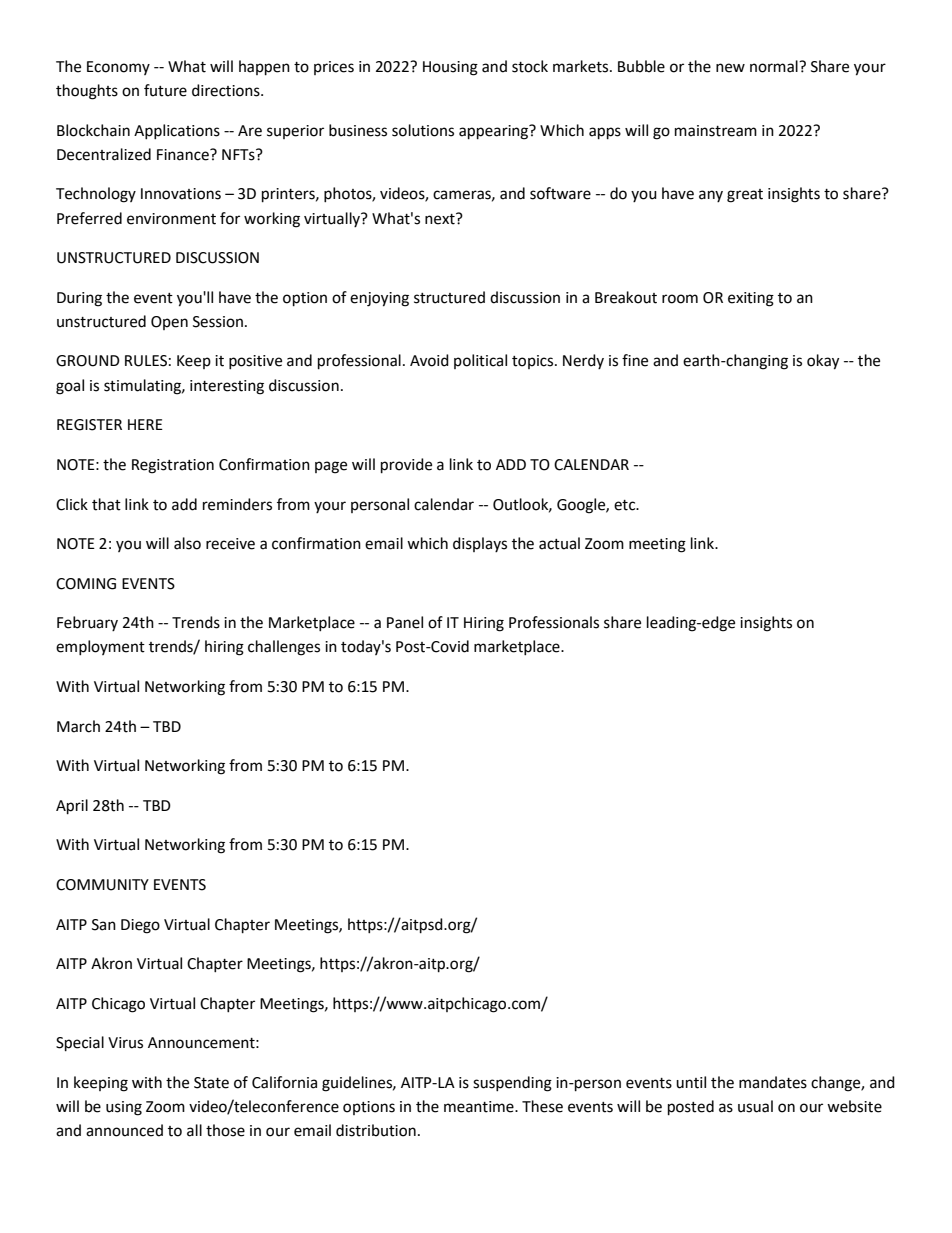 The image size is (952, 1233). I want to click on Diego, so click(140, 926).
